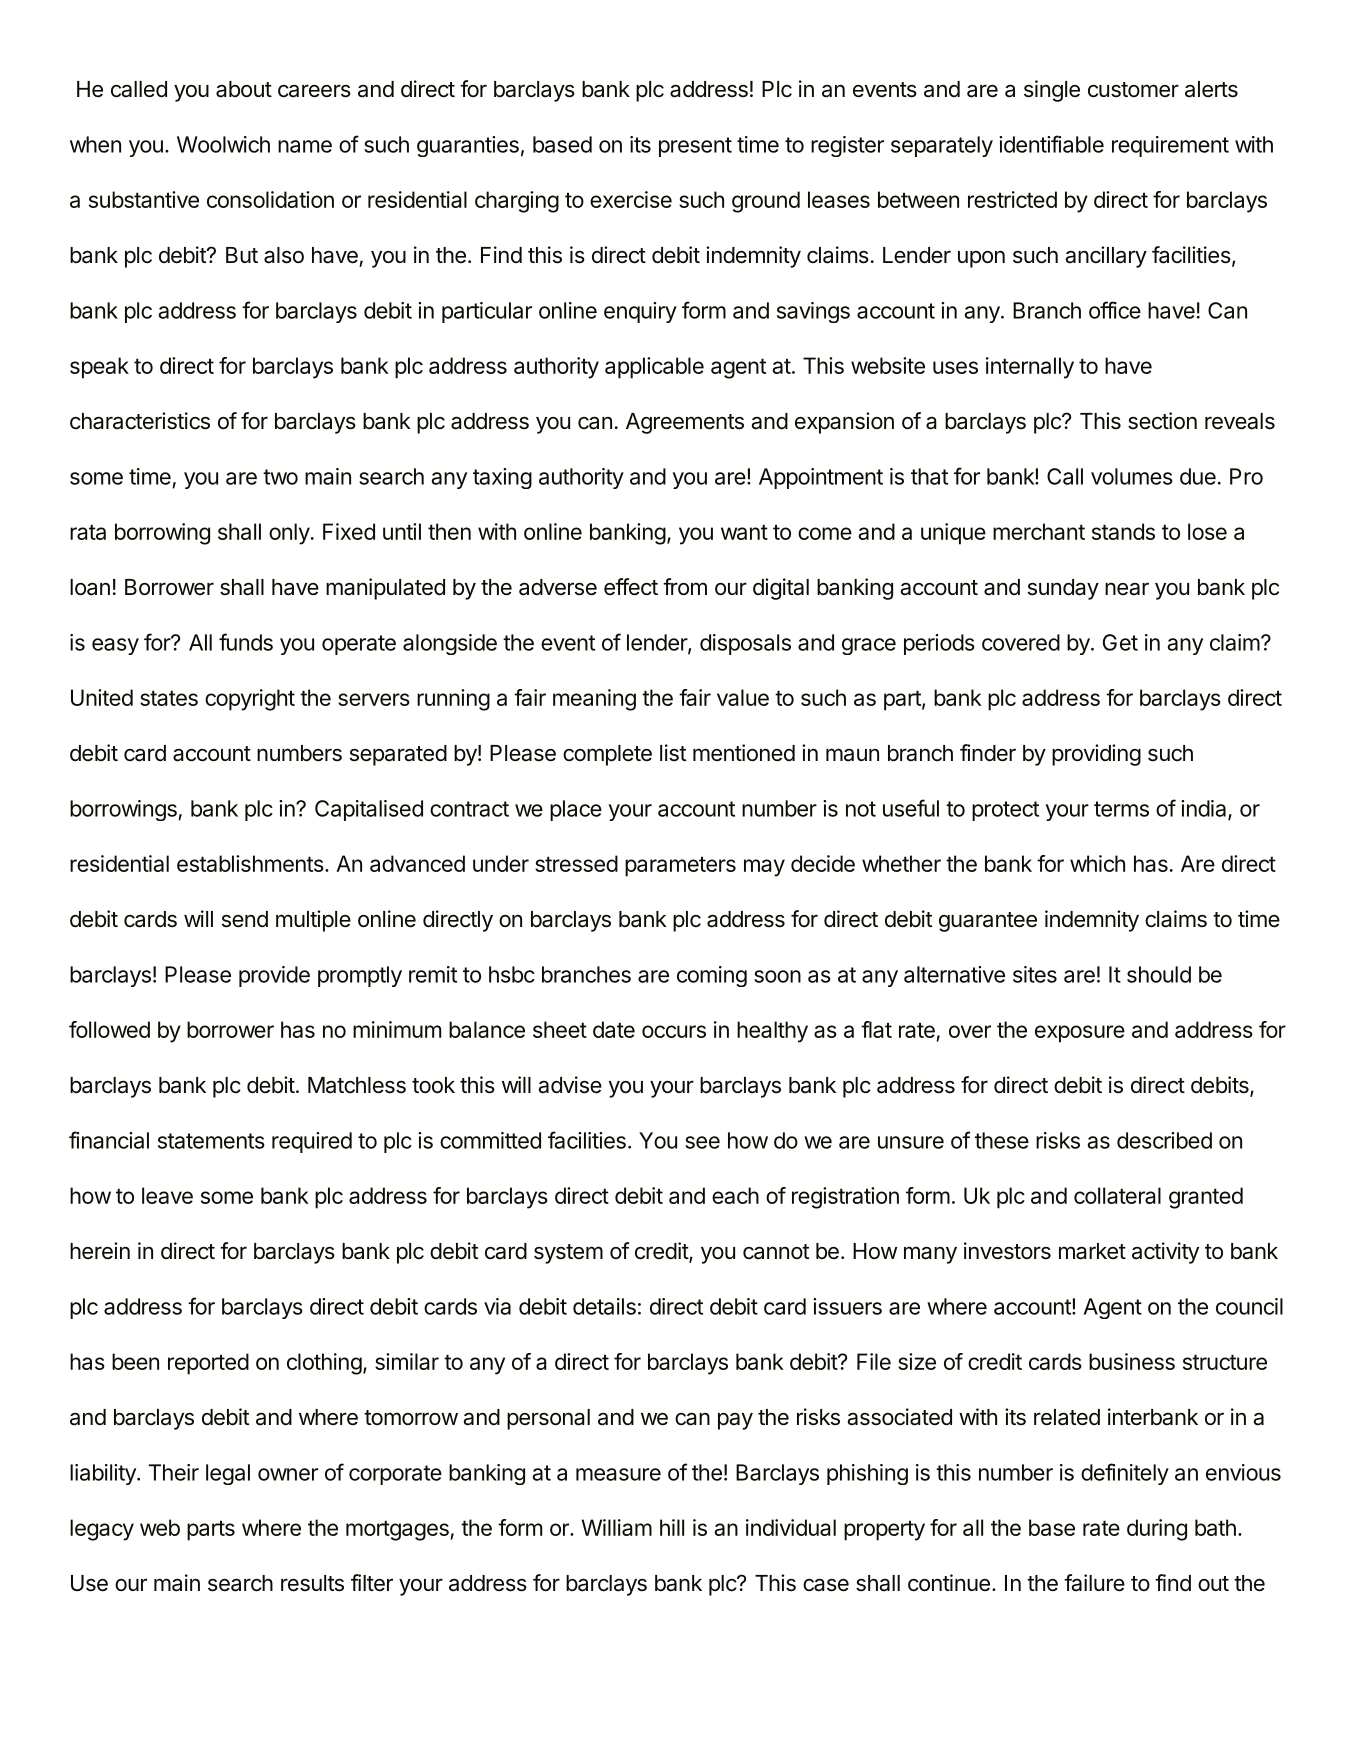  I want to click on legal, so click(228, 1474).
